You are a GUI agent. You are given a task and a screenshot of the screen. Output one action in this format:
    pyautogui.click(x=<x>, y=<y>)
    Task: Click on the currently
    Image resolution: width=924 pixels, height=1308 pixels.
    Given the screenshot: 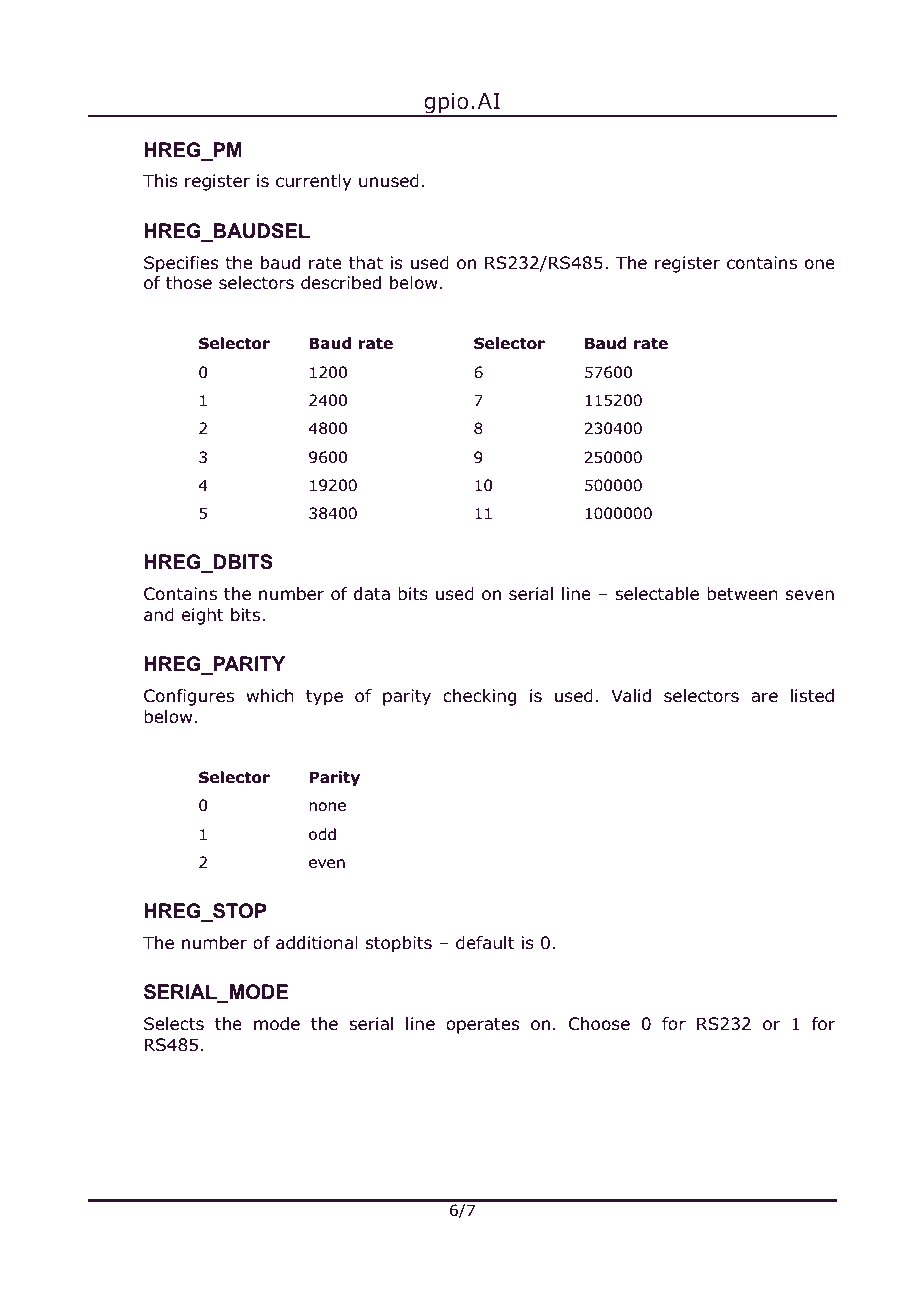 What is the action you would take?
    pyautogui.click(x=314, y=182)
